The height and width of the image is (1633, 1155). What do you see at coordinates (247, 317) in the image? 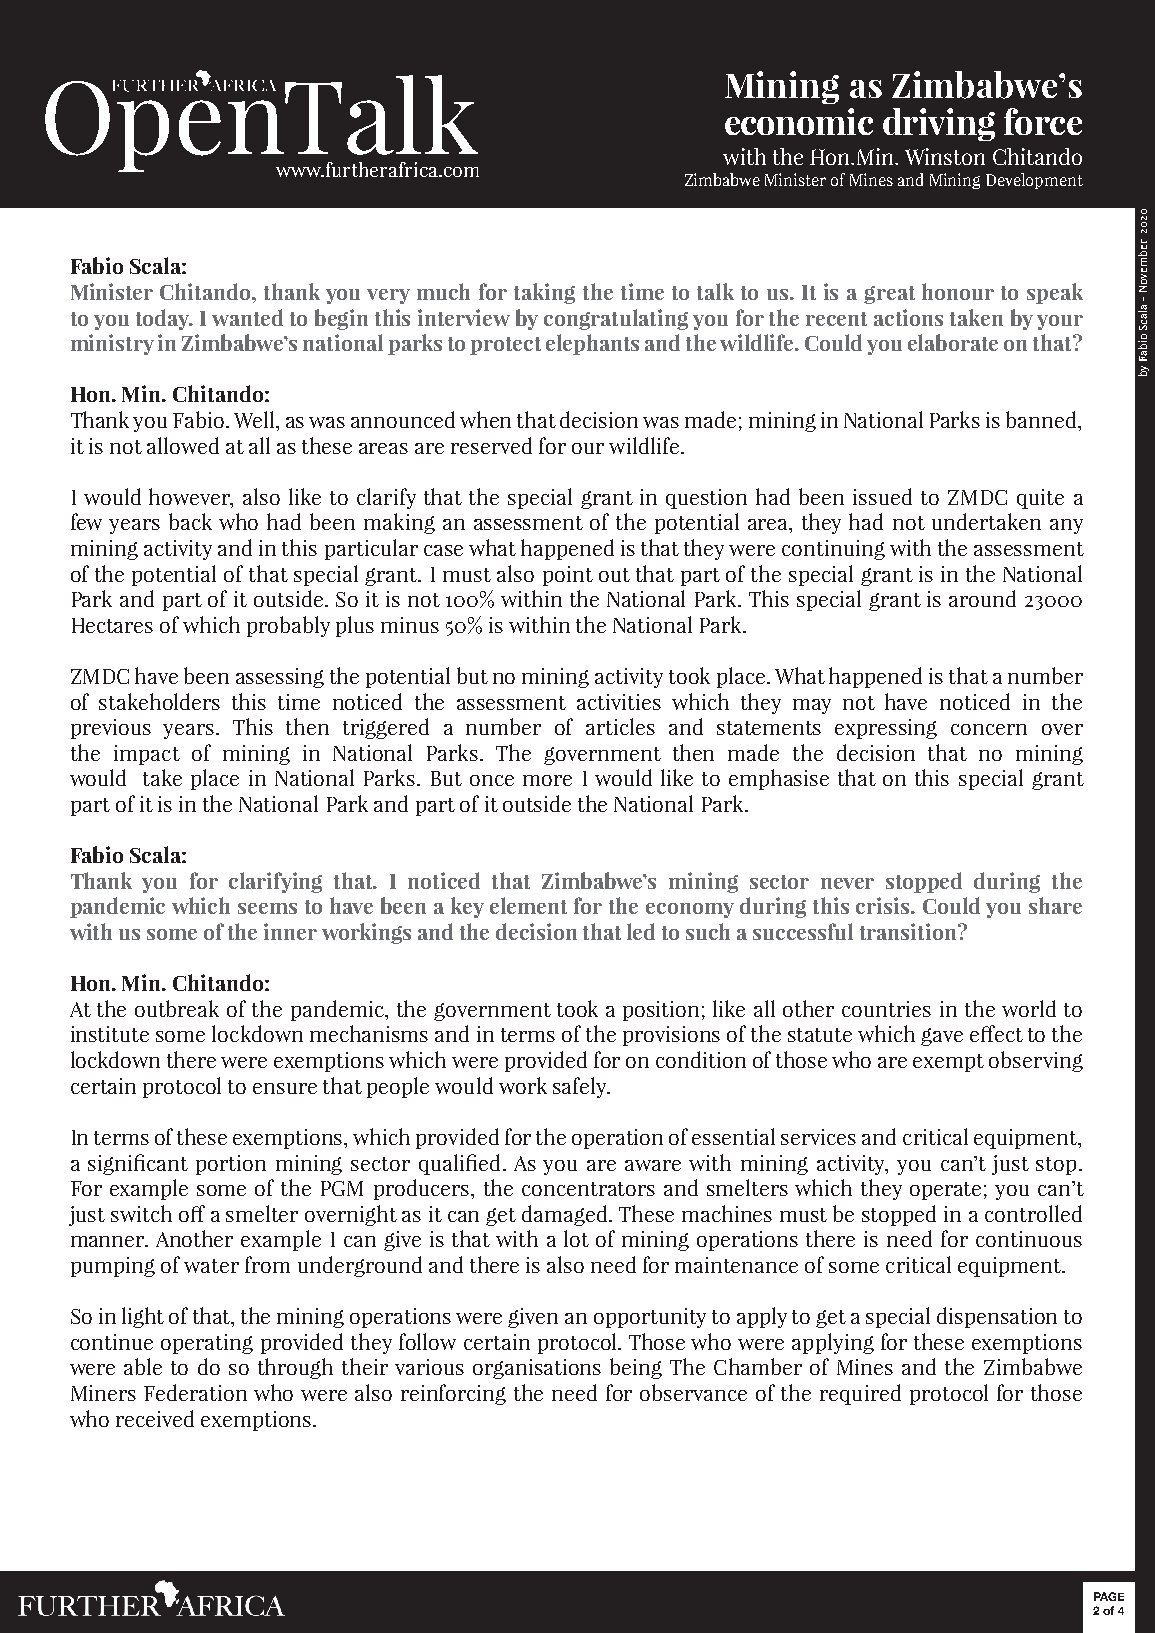
I see `wanted` at bounding box center [247, 317].
